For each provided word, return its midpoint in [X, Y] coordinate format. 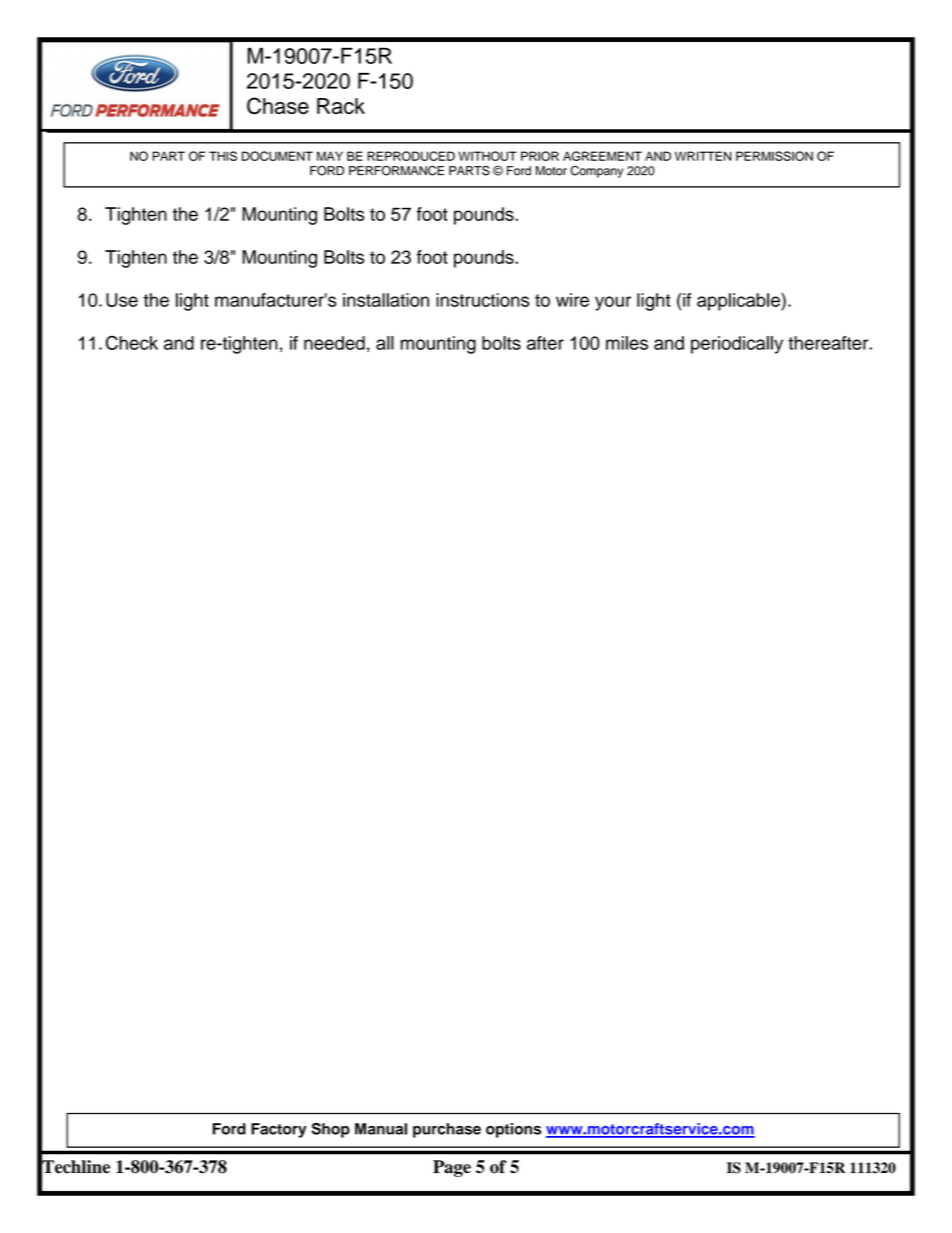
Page [452, 1168]
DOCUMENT [277, 156]
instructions [483, 300]
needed [334, 343]
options [513, 1130]
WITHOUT [487, 156]
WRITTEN [703, 156]
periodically [737, 345]
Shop [330, 1130]
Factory [279, 1130]
